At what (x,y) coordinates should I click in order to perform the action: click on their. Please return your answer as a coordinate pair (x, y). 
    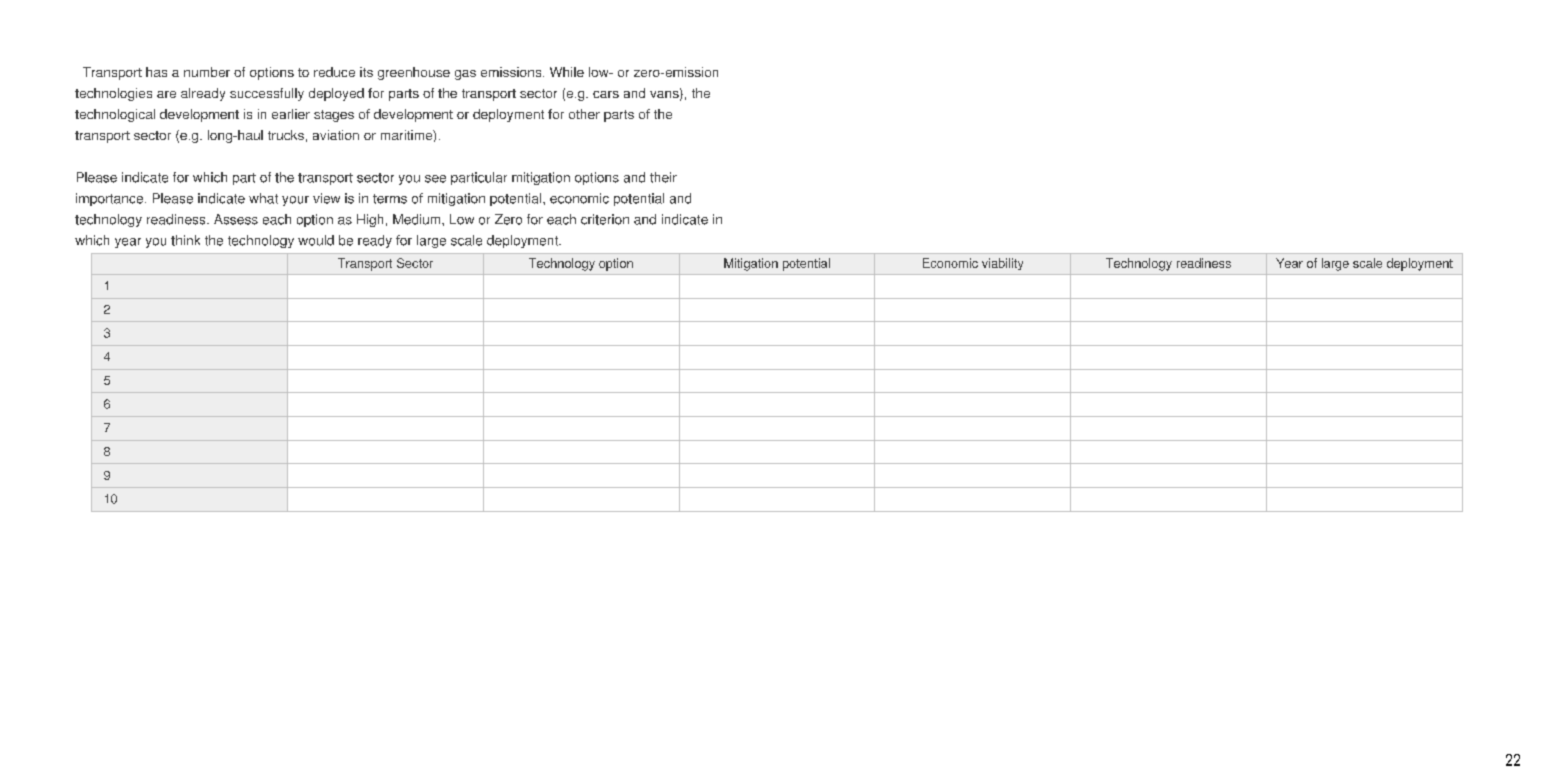
    Looking at the image, I should click on (663, 177).
